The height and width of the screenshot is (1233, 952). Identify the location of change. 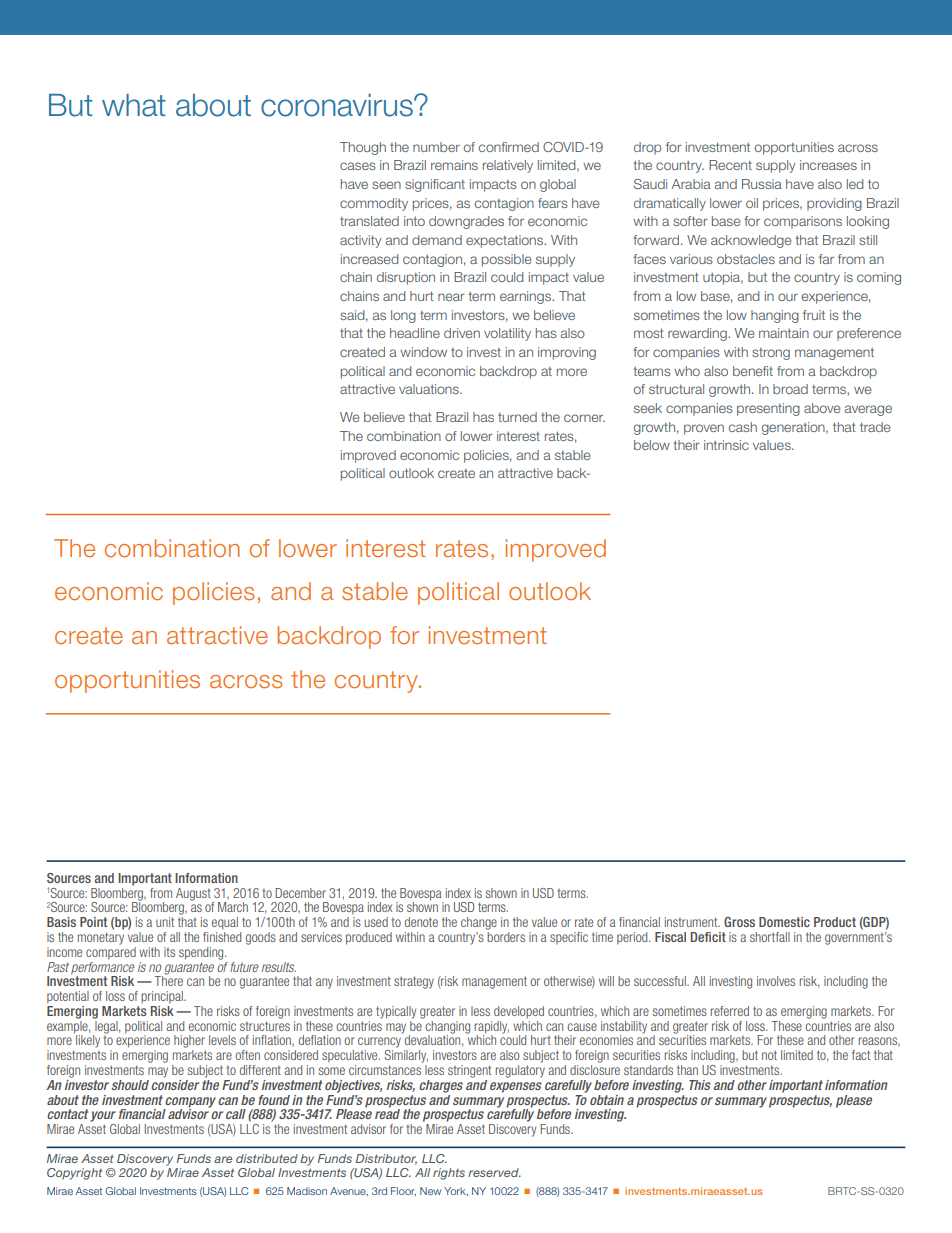
(479, 923).
